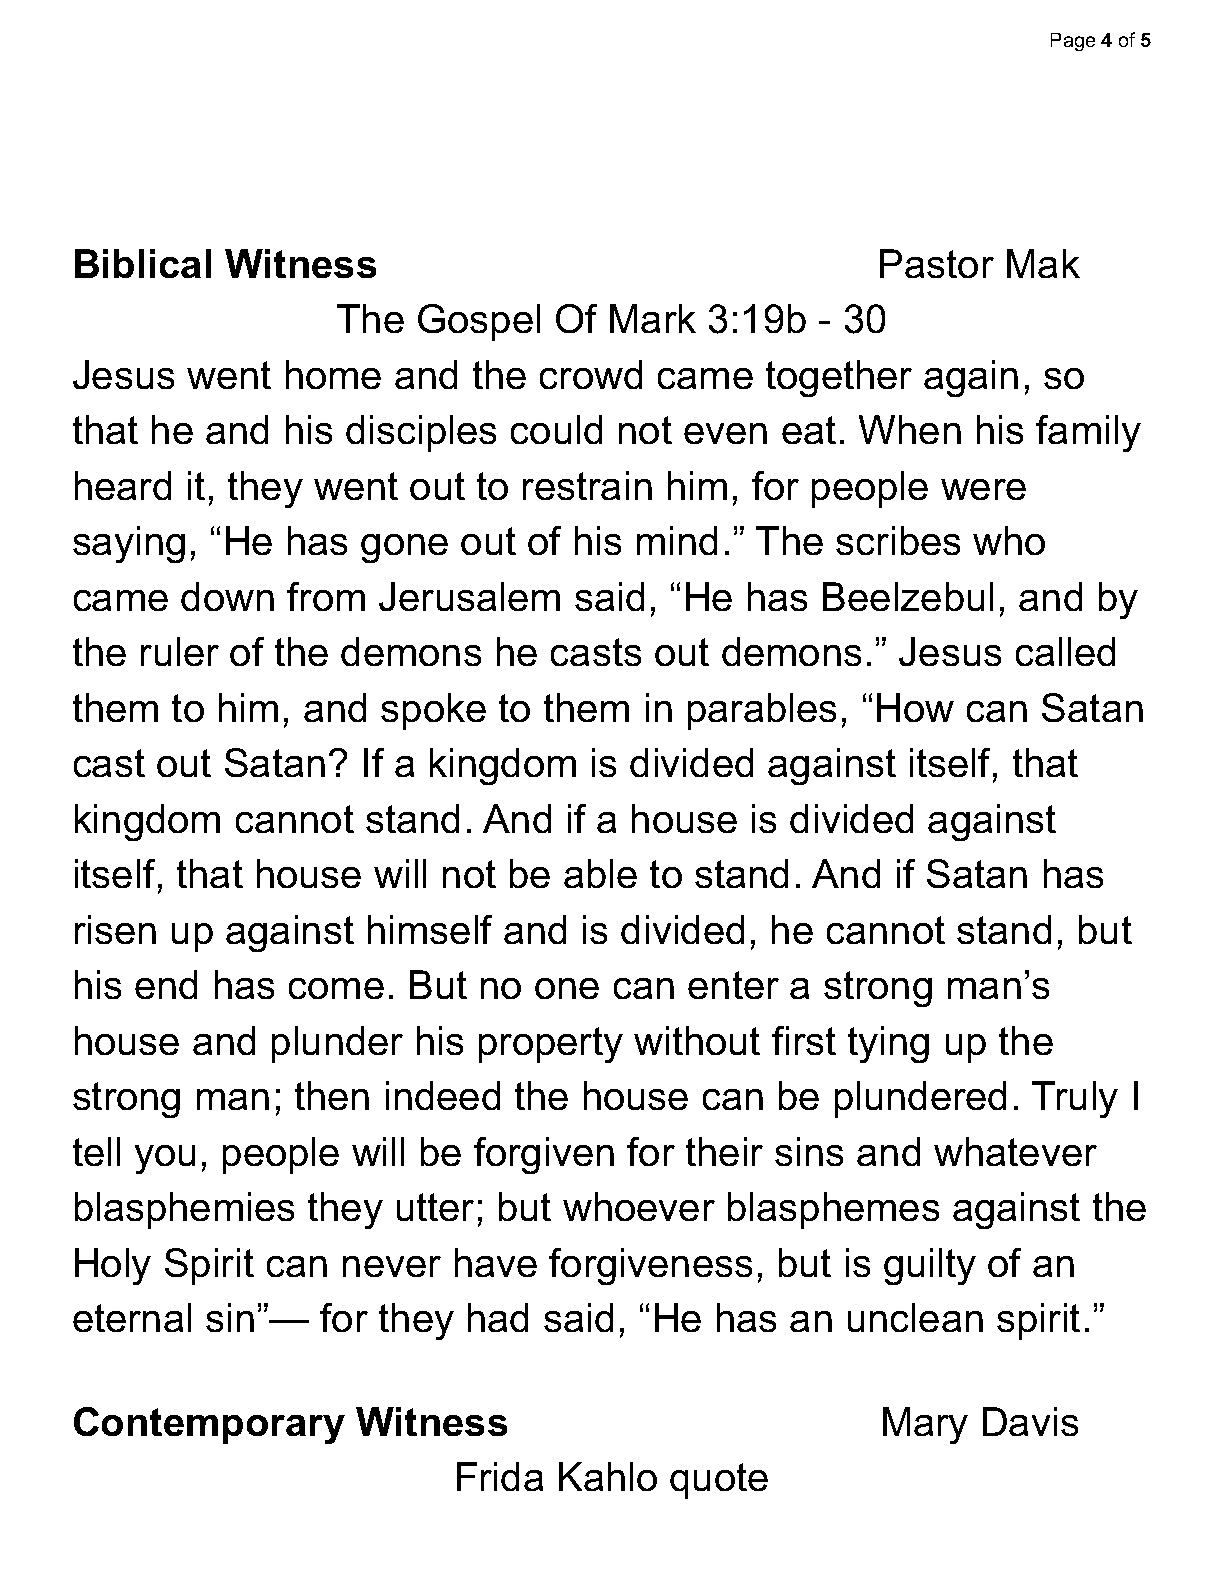 Image resolution: width=1224 pixels, height=1584 pixels. What do you see at coordinates (166, 984) in the screenshot?
I see `end` at bounding box center [166, 984].
